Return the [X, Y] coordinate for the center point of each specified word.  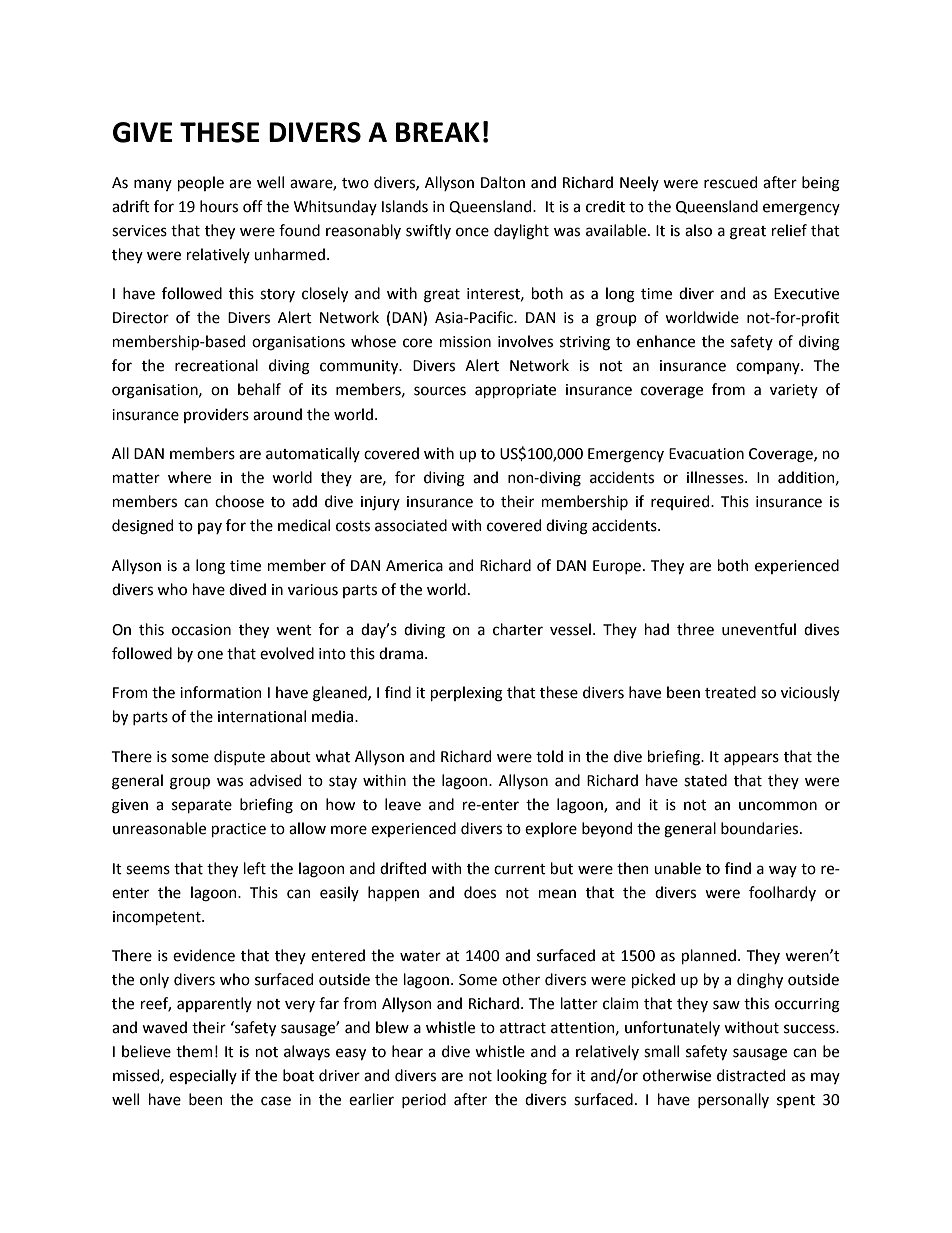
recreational [216, 365]
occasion [201, 630]
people [201, 183]
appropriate [515, 391]
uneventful [759, 629]
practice [239, 830]
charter [518, 629]
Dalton [503, 182]
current [520, 869]
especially [203, 1076]
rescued [730, 182]
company [769, 368]
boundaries [761, 828]
